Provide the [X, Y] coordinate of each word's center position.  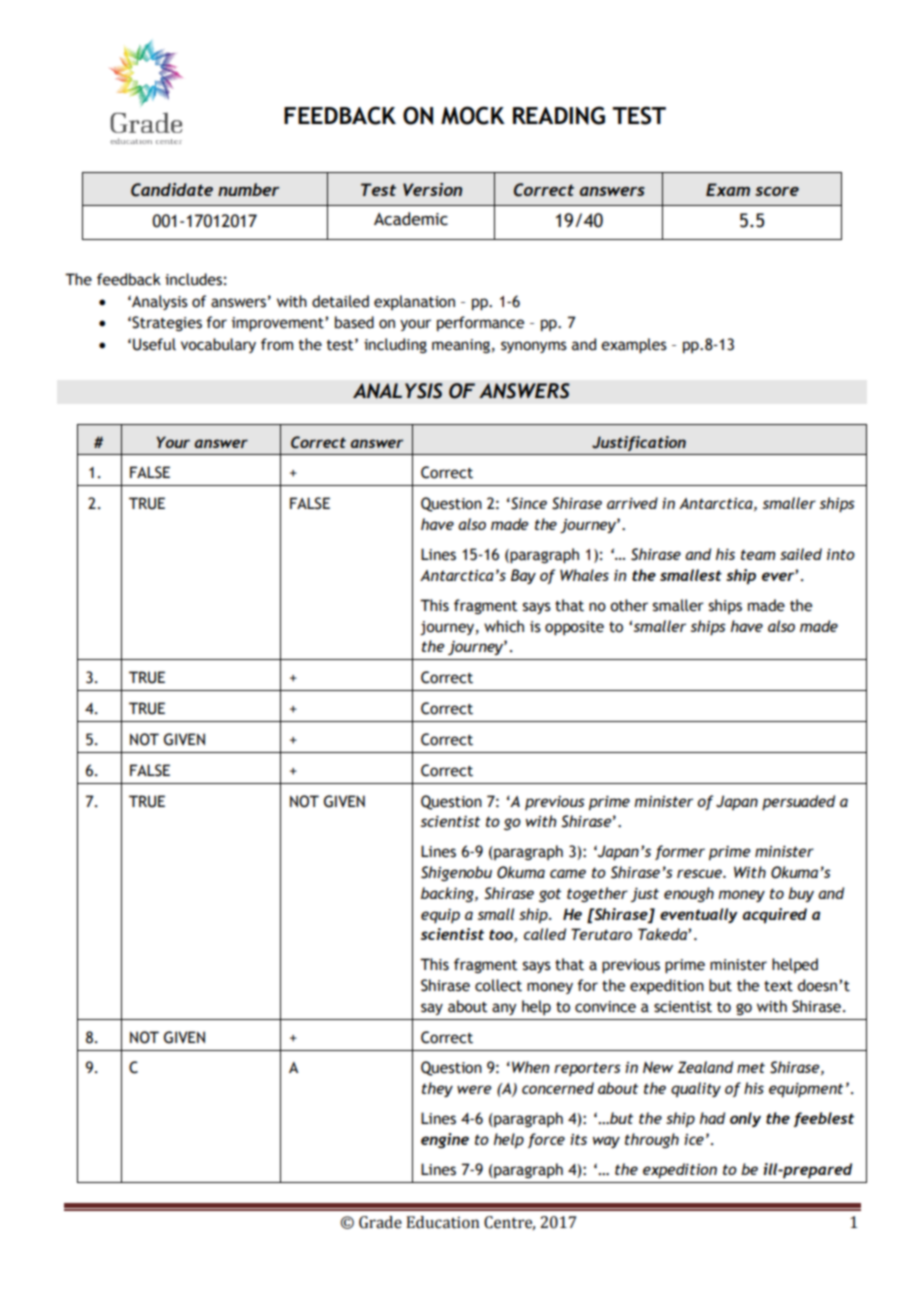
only [745, 1119]
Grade [380, 1222]
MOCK [473, 115]
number [248, 189]
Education [442, 1222]
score [777, 191]
